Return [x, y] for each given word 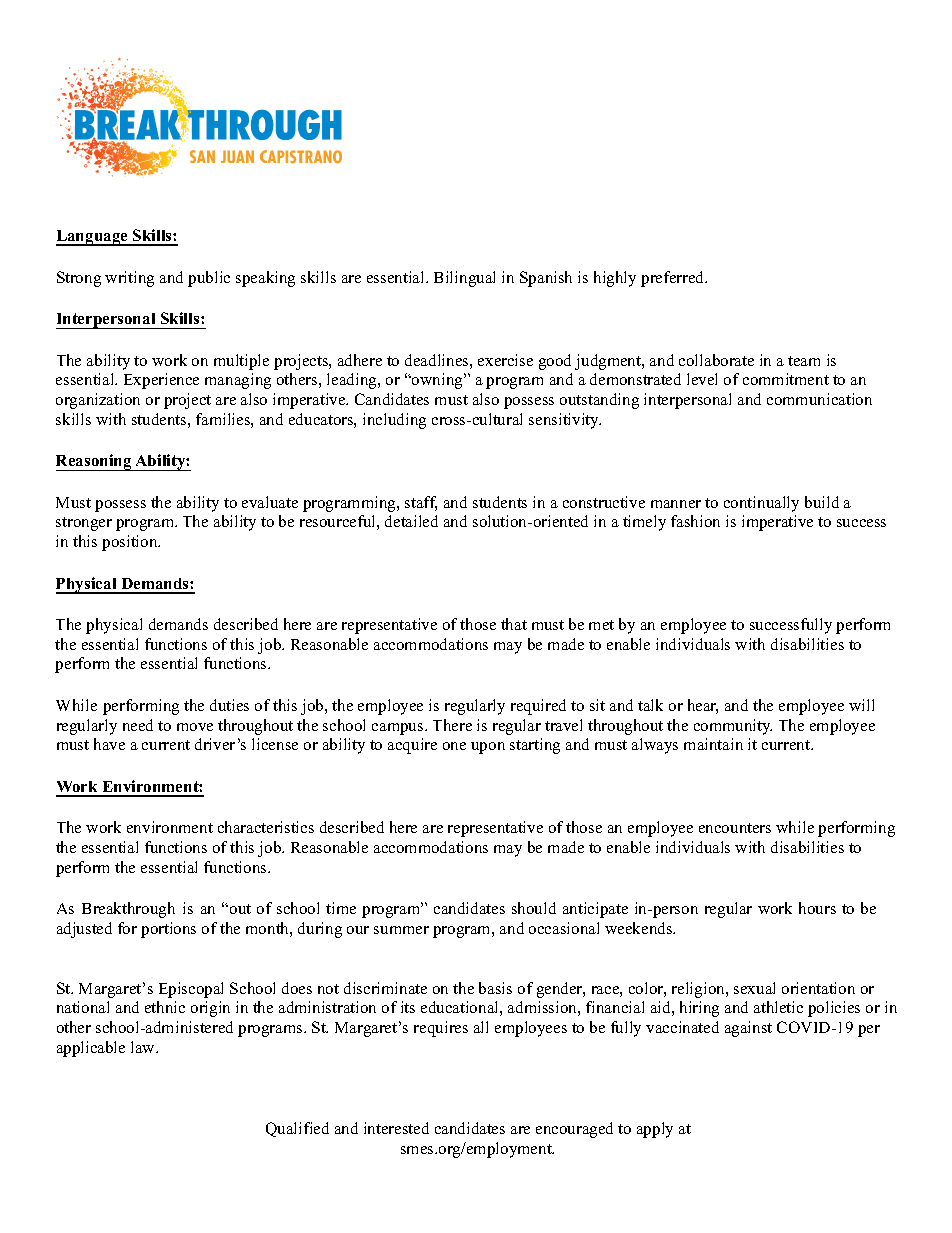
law [144, 1047]
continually [761, 504]
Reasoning [95, 462]
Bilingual [464, 279]
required [538, 707]
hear [703, 706]
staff [421, 503]
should [534, 908]
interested [396, 1128]
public [209, 279]
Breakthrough [128, 910]
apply [655, 1130]
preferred [673, 279]
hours [817, 908]
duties [229, 705]
